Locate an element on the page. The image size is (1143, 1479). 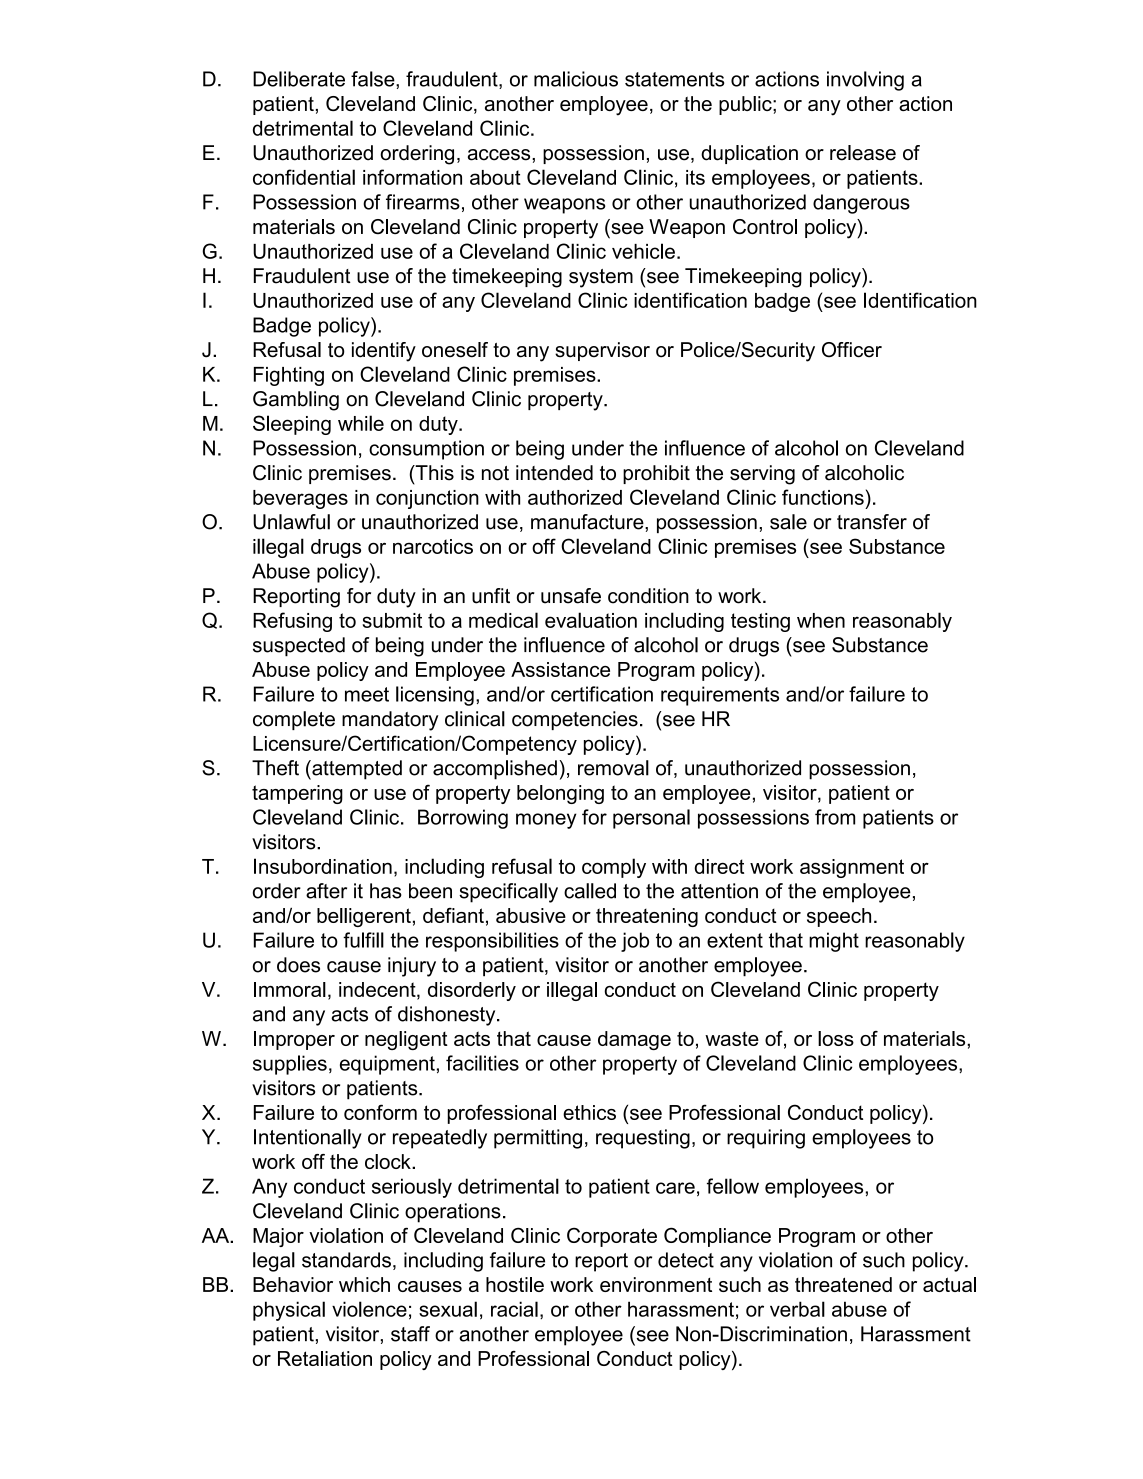
false is located at coordinates (374, 79).
